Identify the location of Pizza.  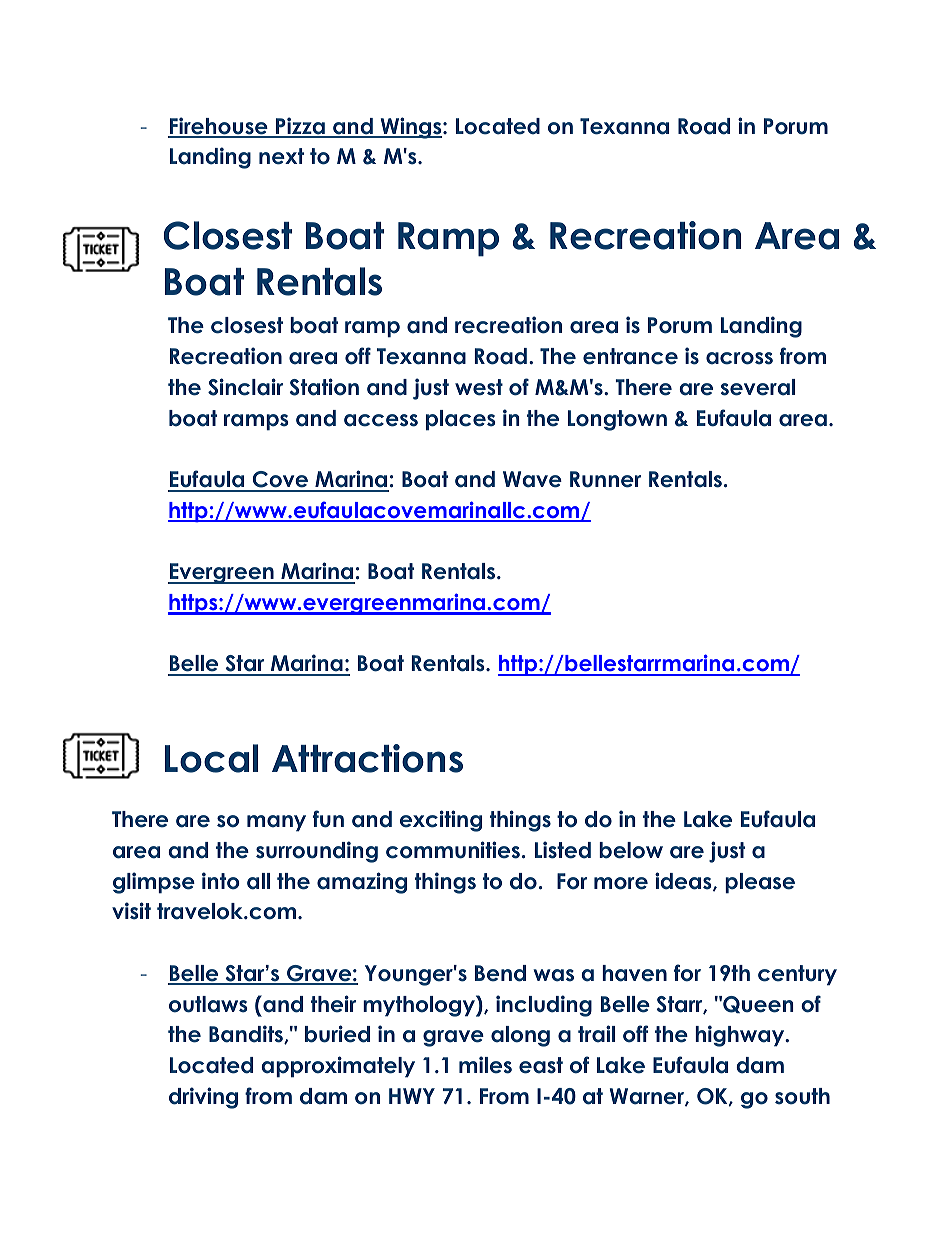
(300, 127).
